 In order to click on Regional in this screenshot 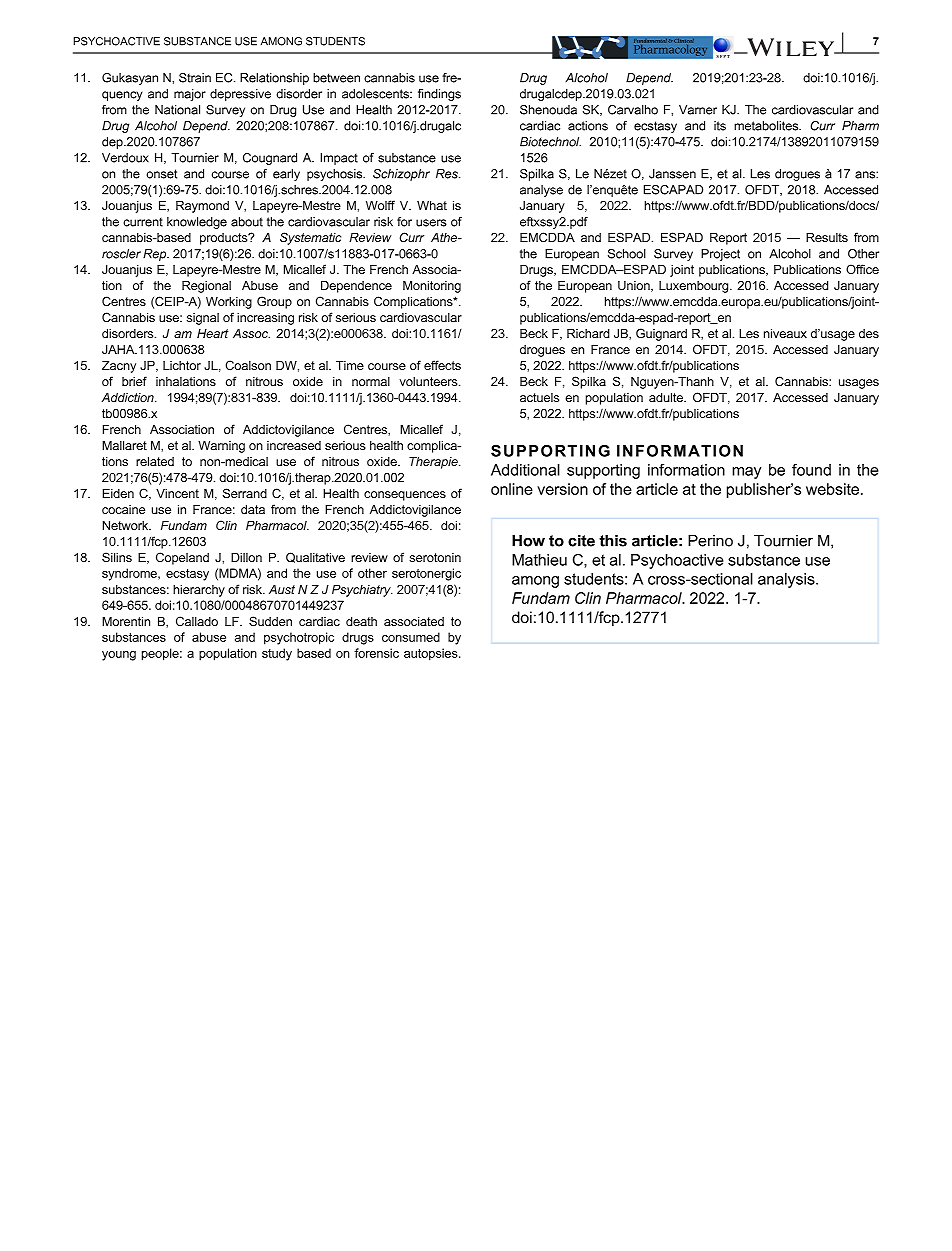, I will do `click(206, 287)`.
